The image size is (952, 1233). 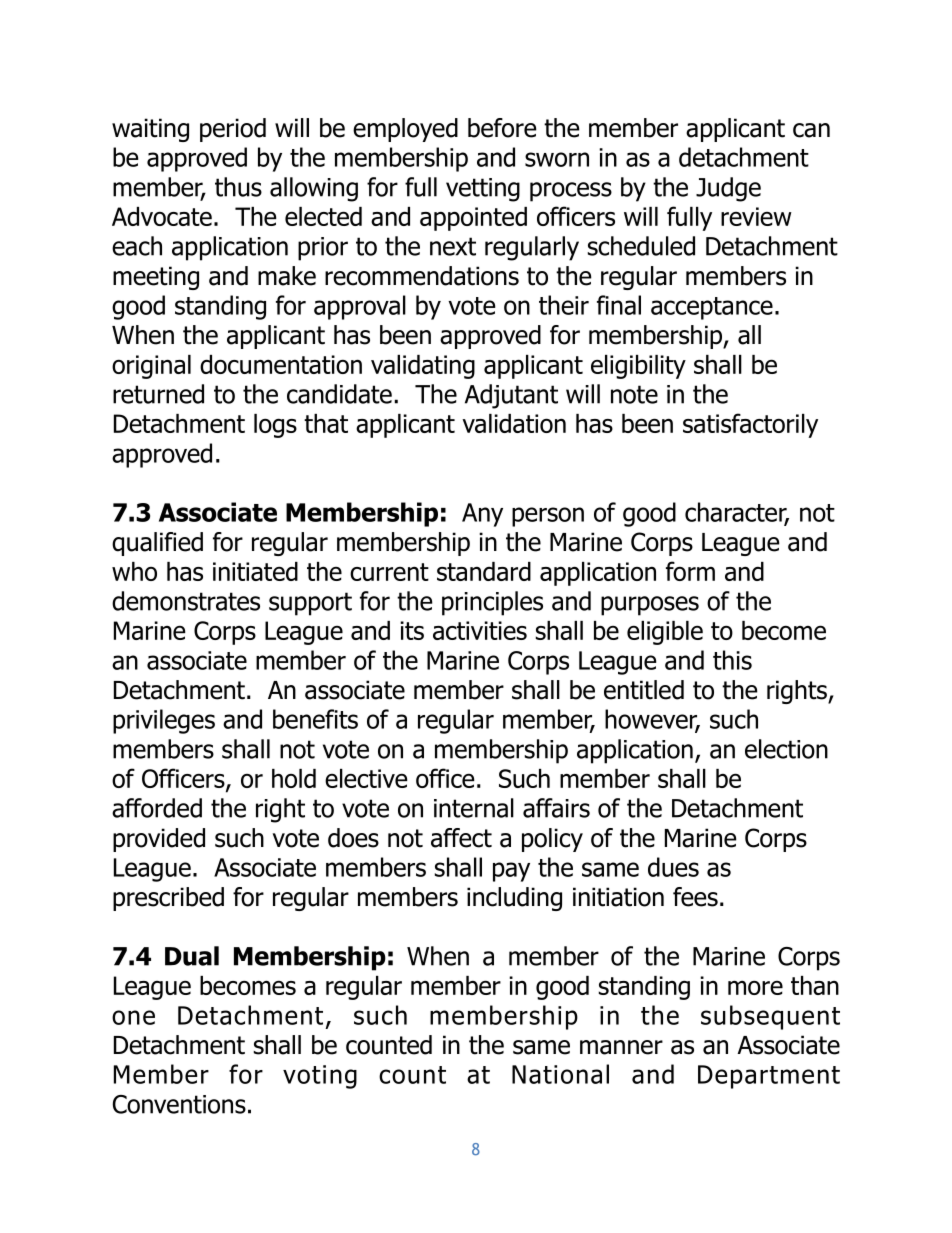 I want to click on afforded, so click(x=157, y=808).
